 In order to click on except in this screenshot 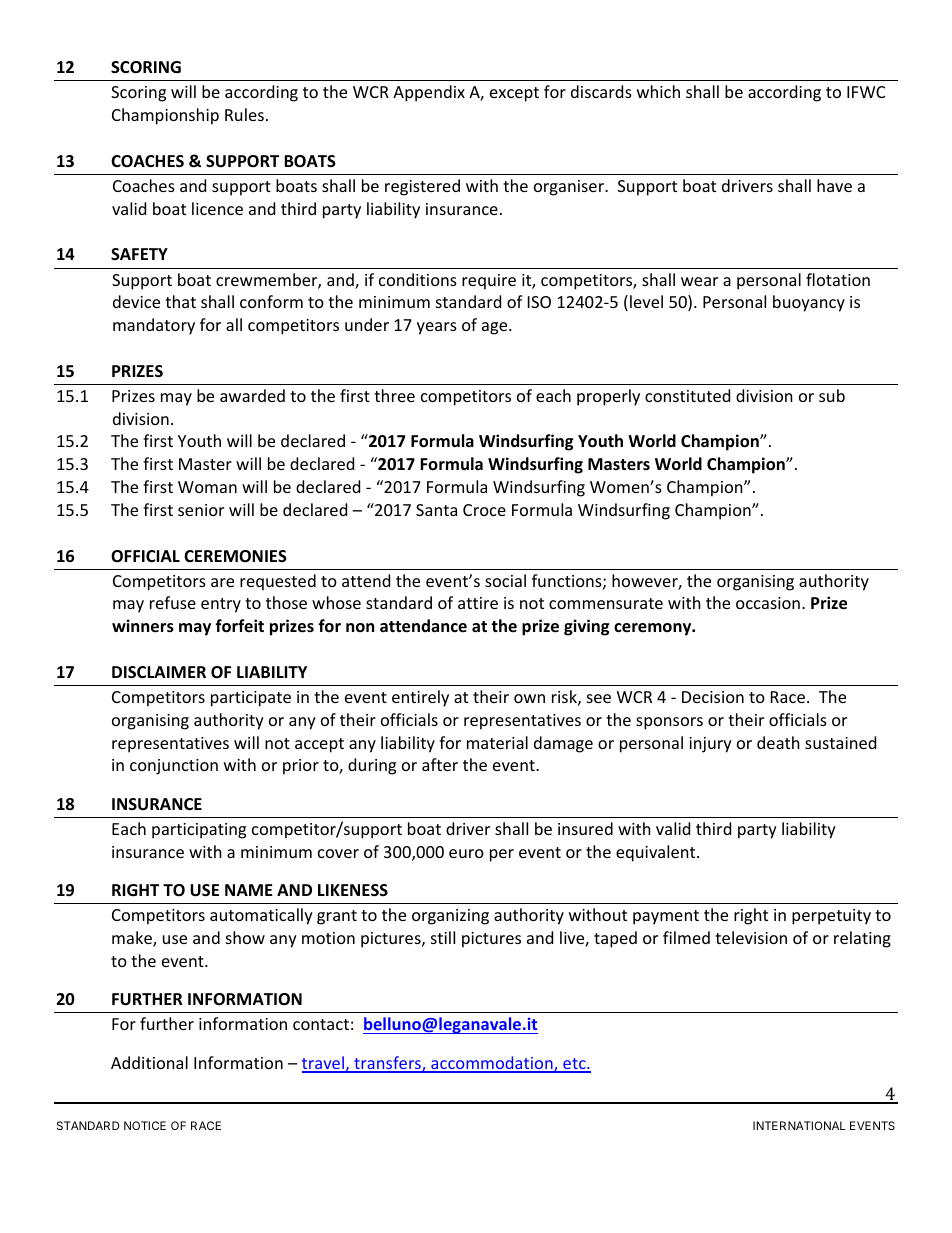, I will do `click(514, 94)`.
